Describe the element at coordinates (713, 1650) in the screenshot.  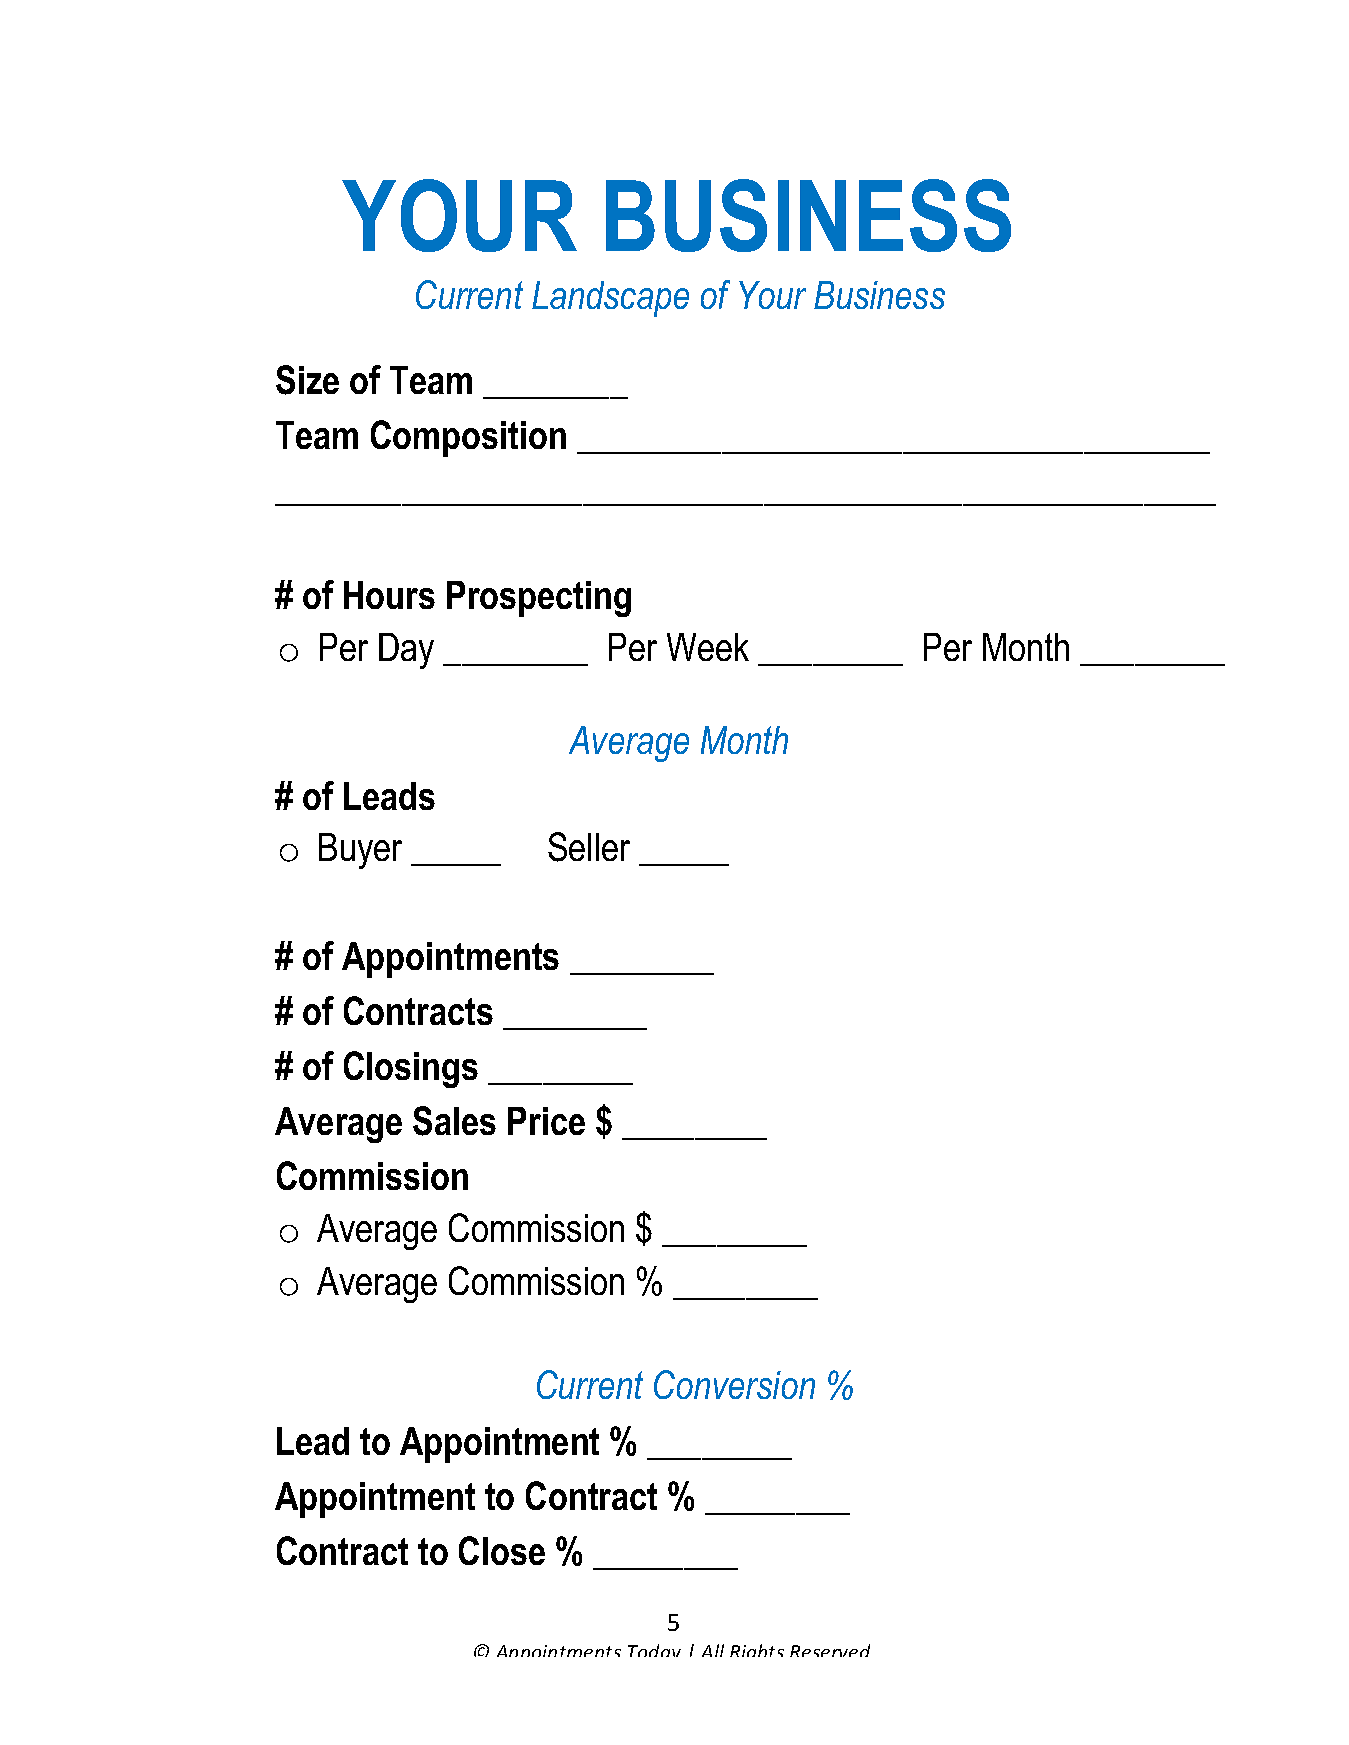
I see `All` at that location.
